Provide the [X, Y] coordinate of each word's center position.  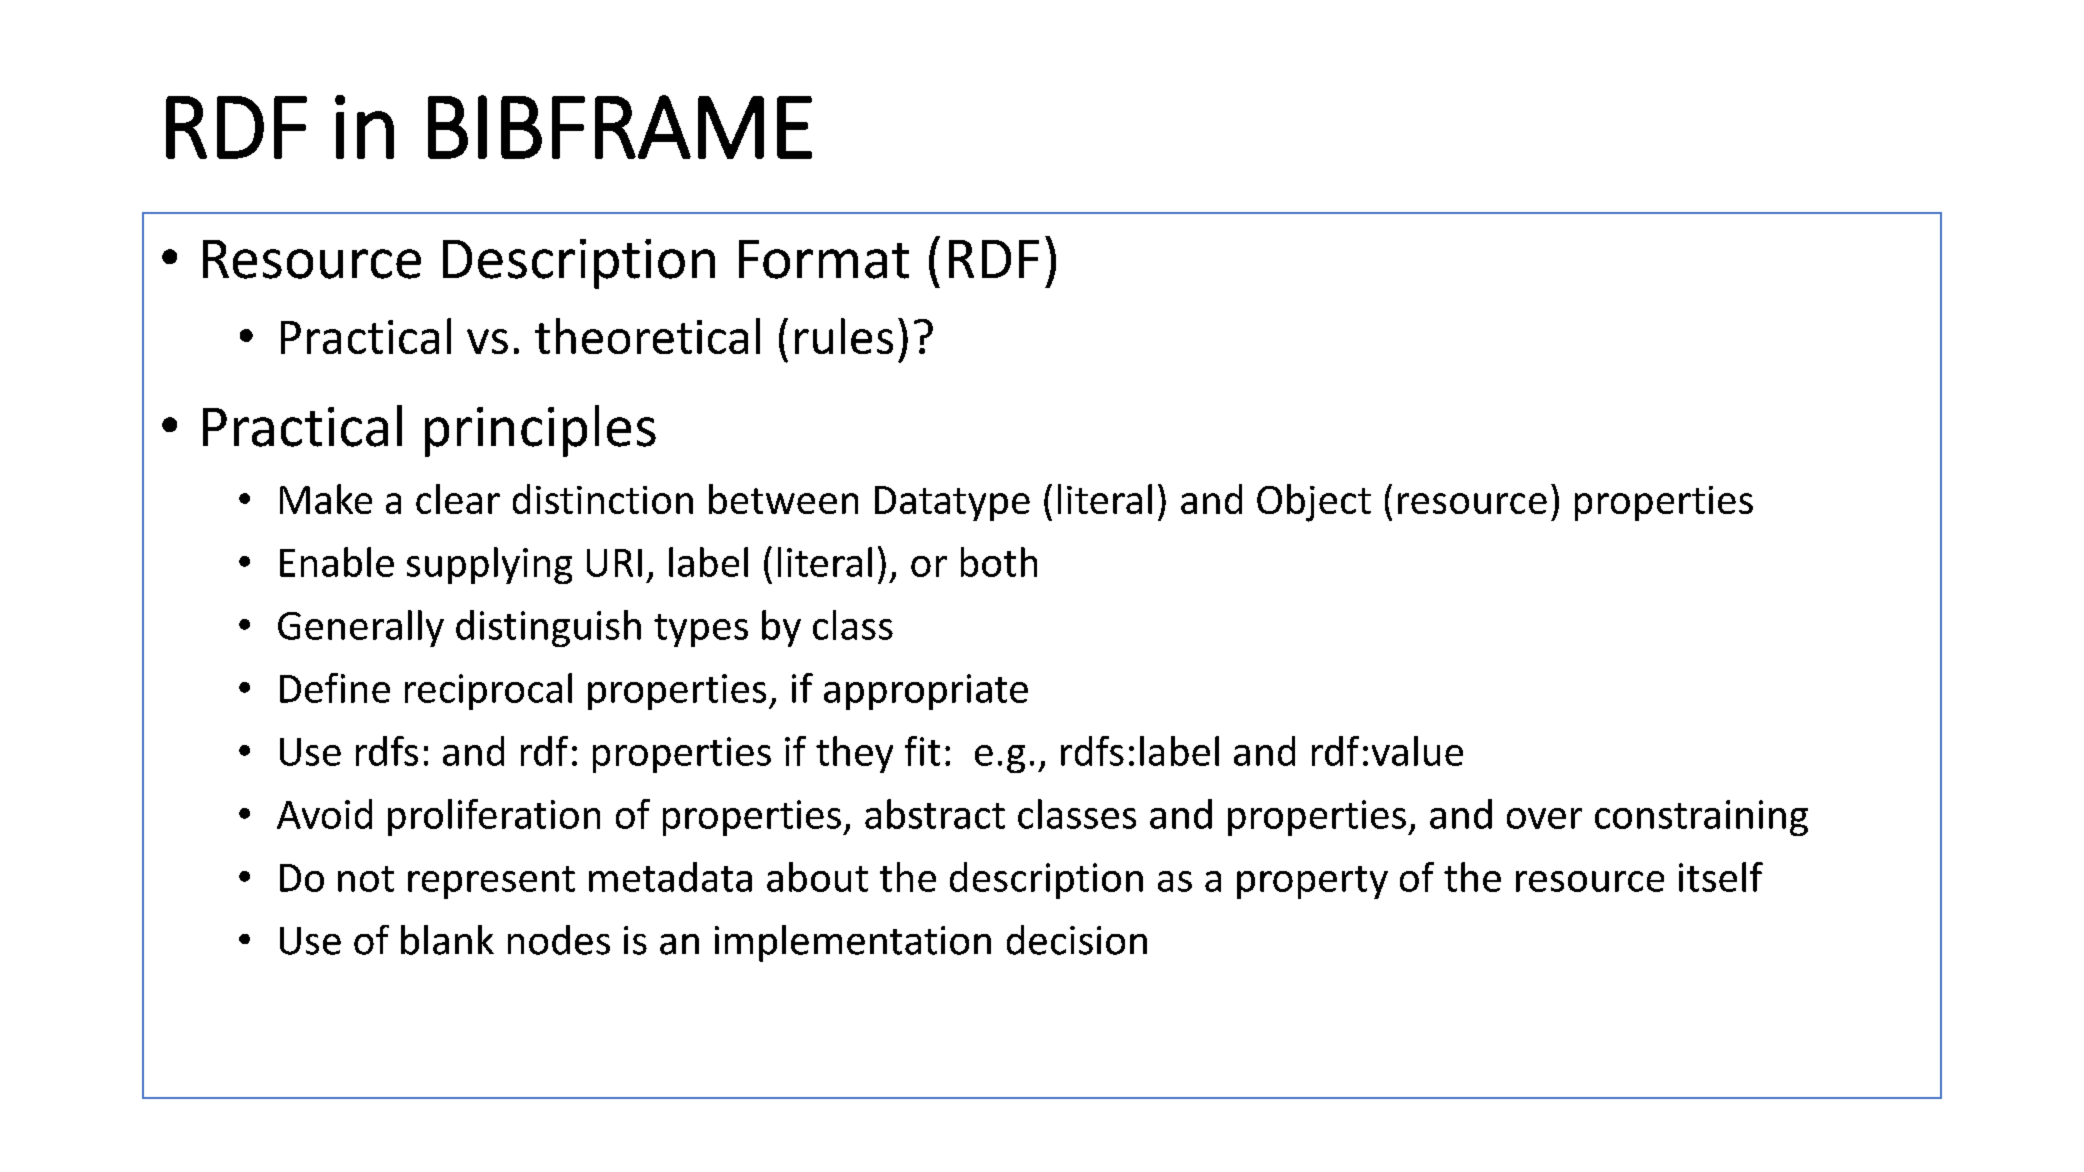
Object [1314, 503]
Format [824, 259]
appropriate [926, 692]
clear [458, 499]
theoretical [647, 336]
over [1544, 818]
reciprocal [488, 691]
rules [844, 336]
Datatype [952, 503]
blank [447, 940]
